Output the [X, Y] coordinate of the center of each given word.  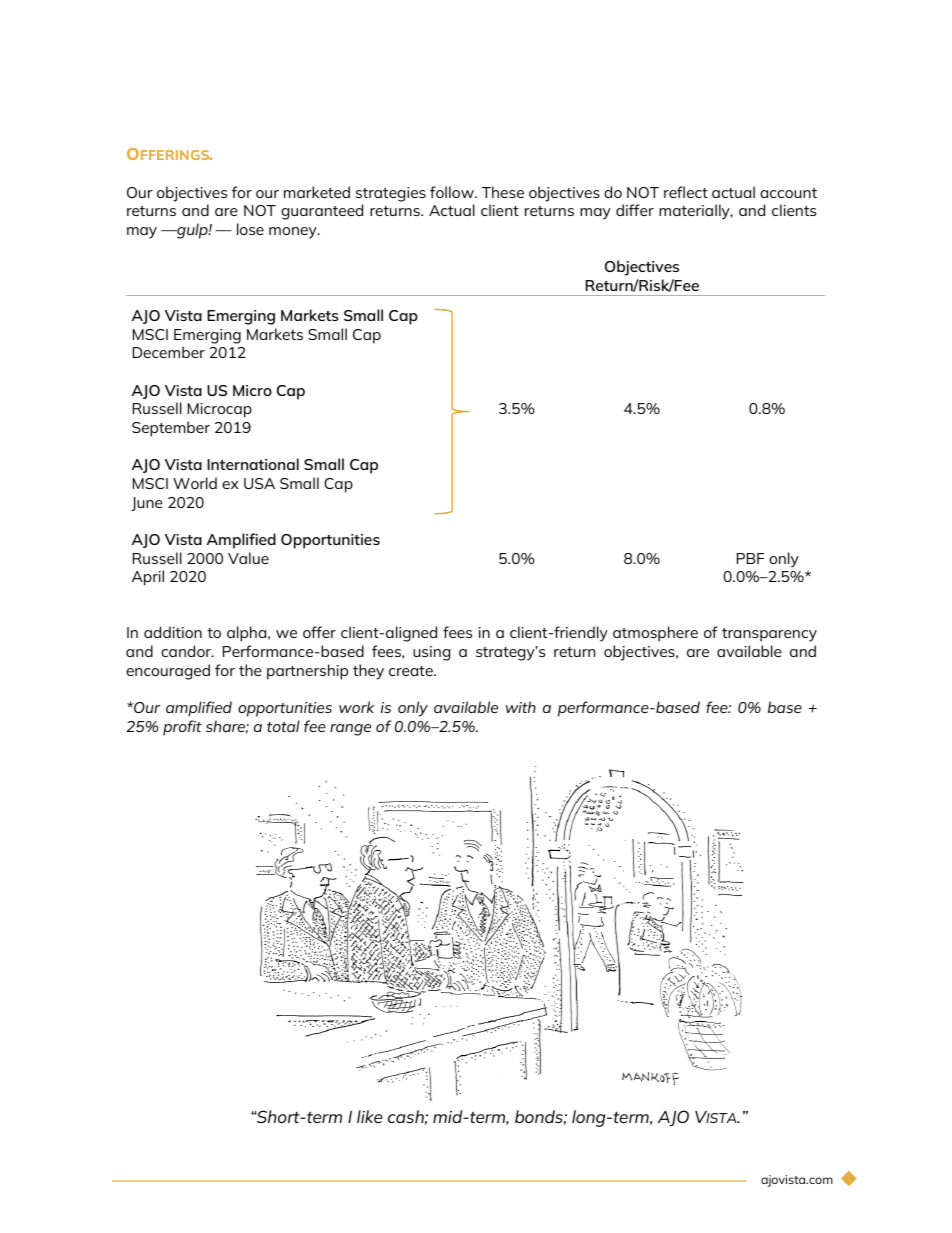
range [350, 730]
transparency [769, 635]
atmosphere [655, 634]
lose [250, 229]
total [283, 726]
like [369, 1116]
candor [187, 651]
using [431, 653]
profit [182, 728]
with [521, 707]
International [253, 464]
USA [259, 483]
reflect [686, 192]
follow [453, 192]
